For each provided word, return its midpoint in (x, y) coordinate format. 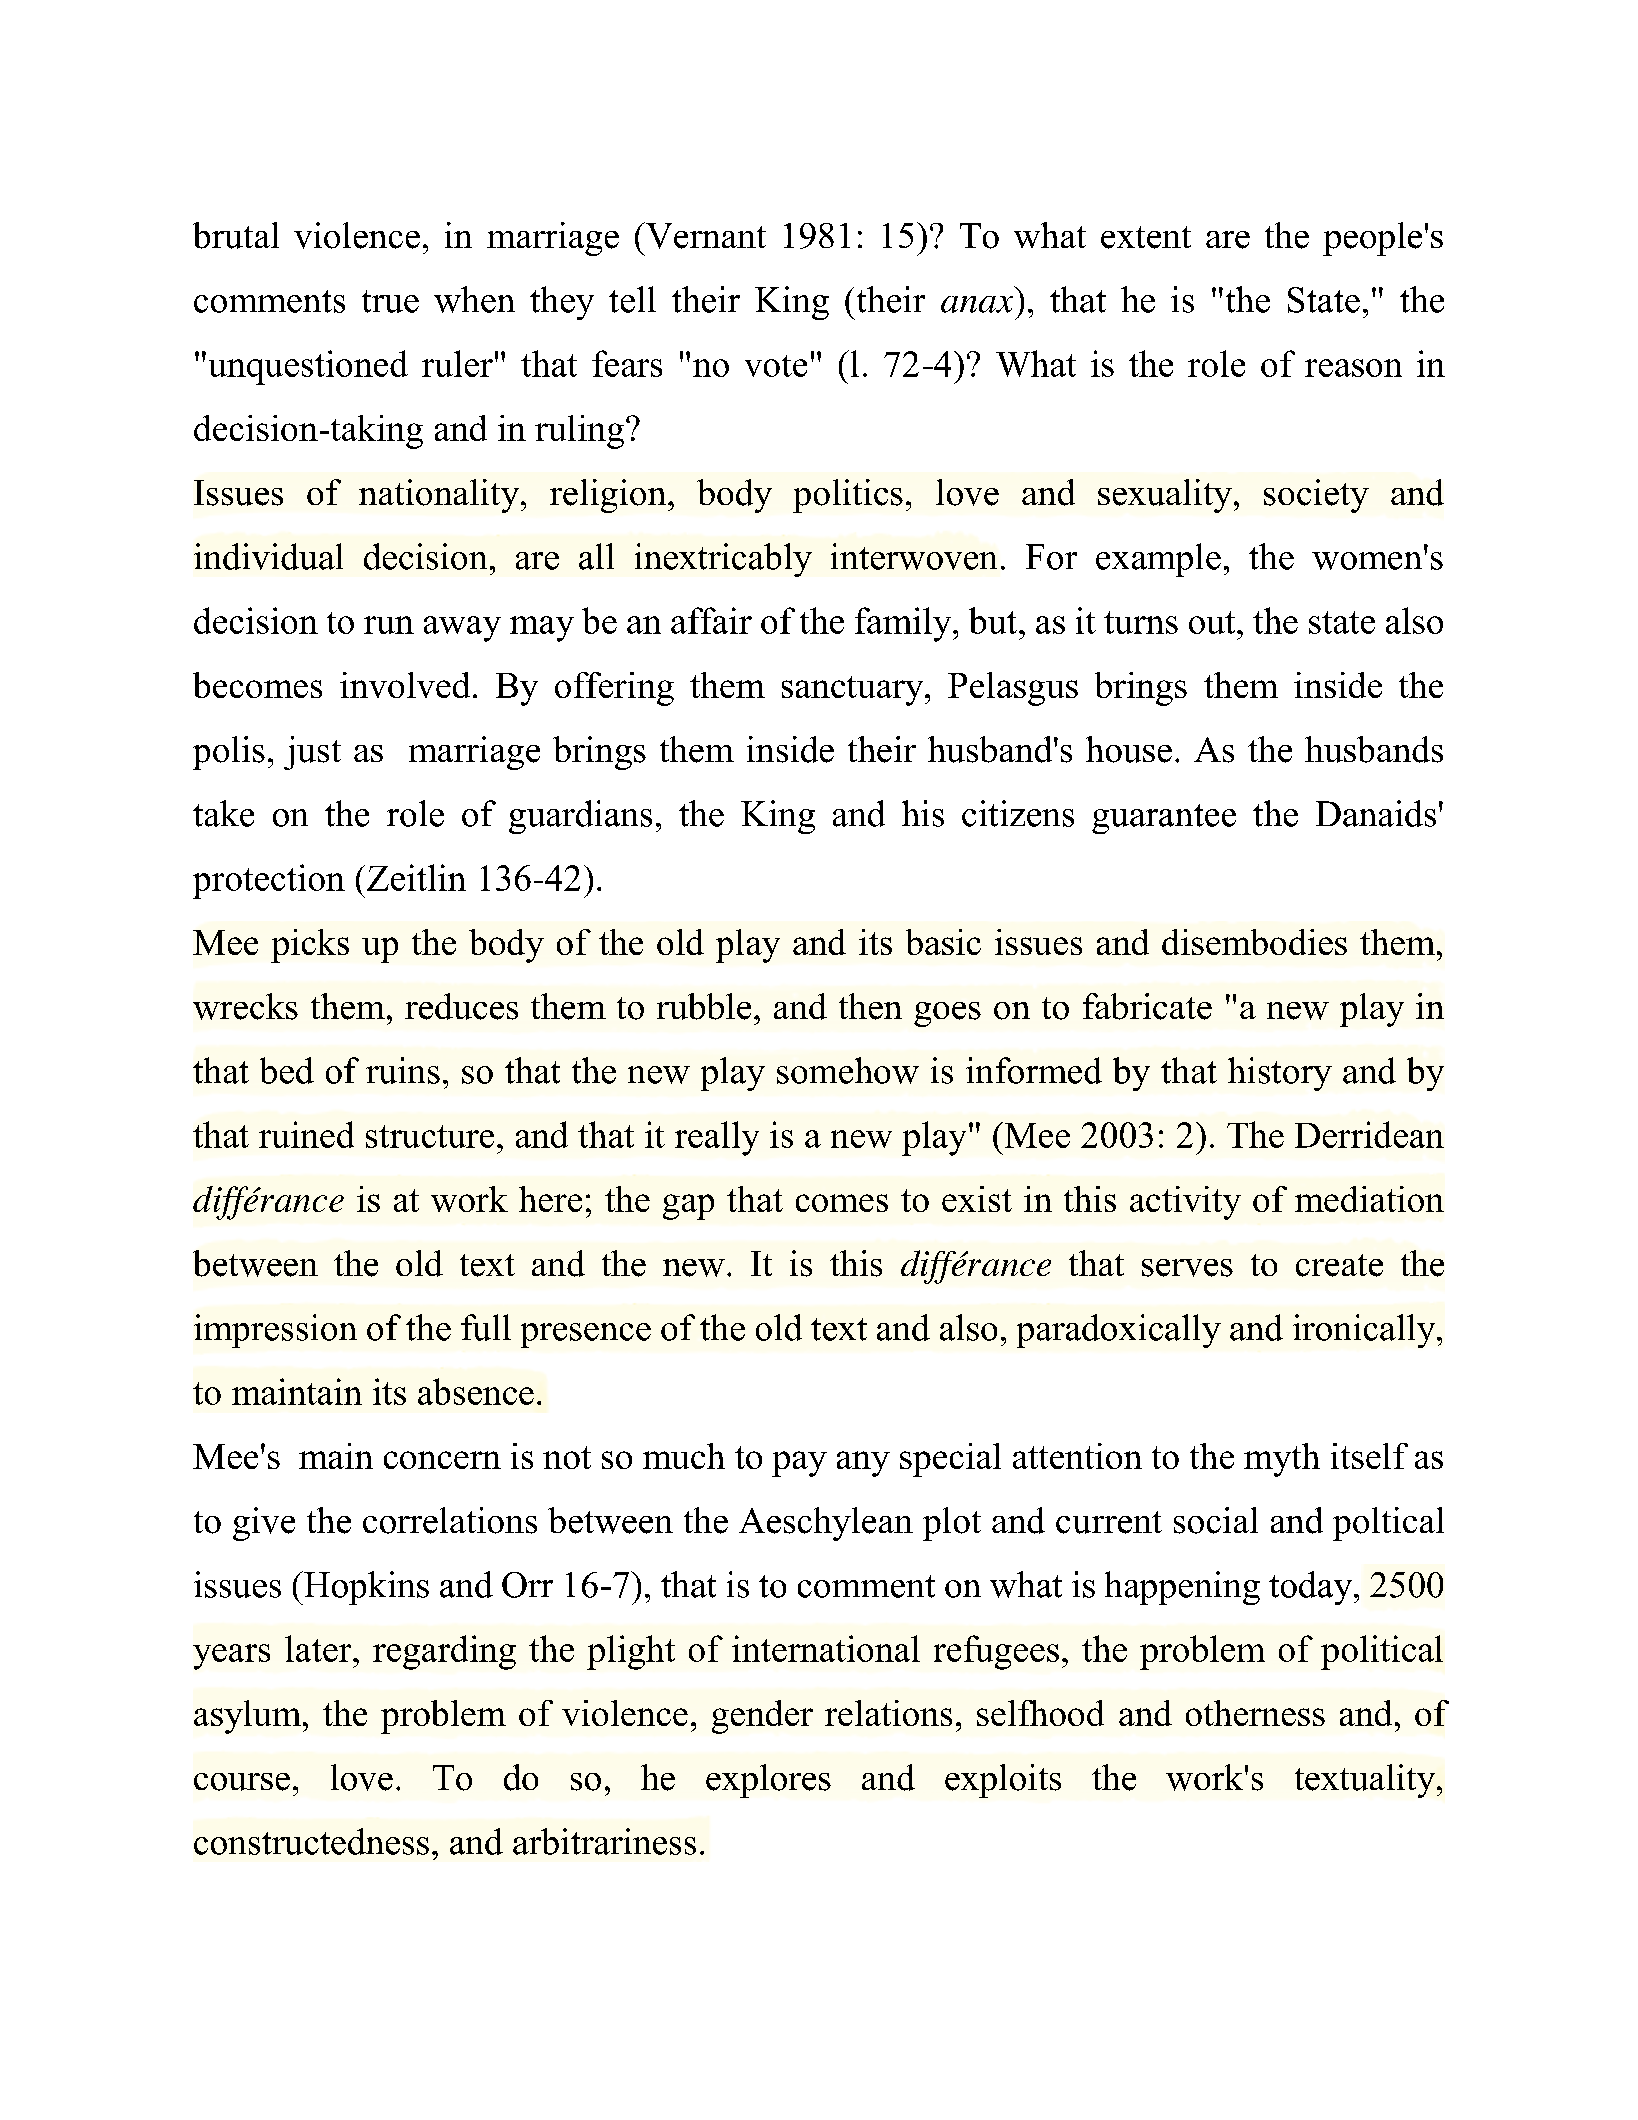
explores (768, 1781)
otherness (1255, 1713)
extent (1146, 237)
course (242, 1782)
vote (776, 366)
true (390, 301)
